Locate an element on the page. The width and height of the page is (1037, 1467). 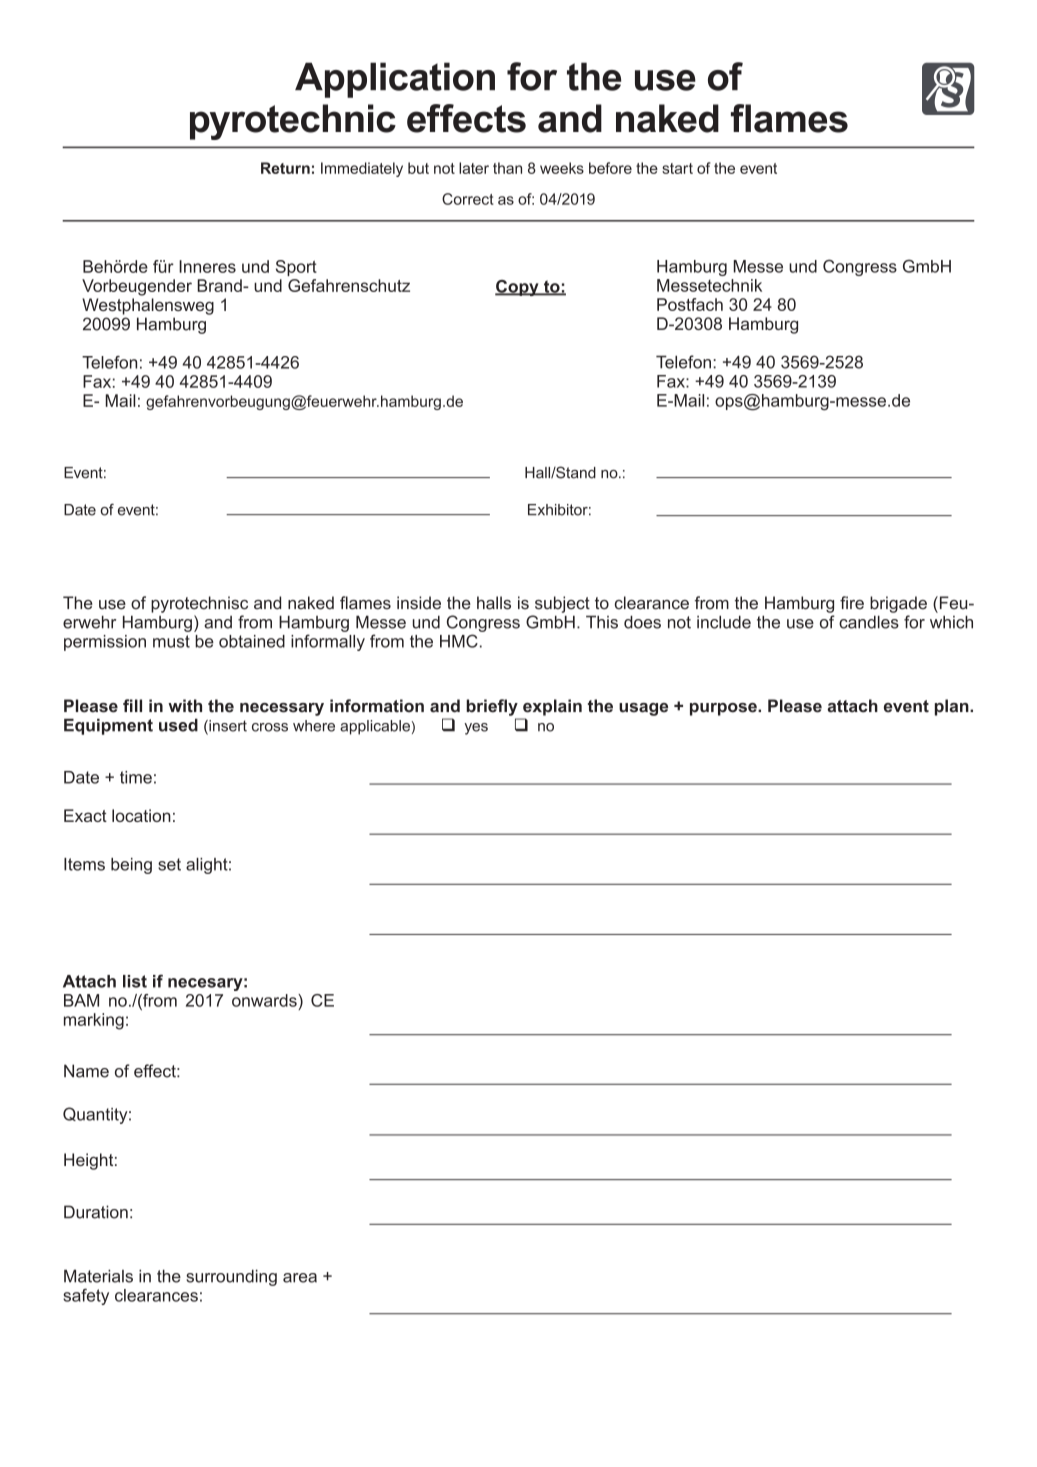
purpose is located at coordinates (724, 709).
